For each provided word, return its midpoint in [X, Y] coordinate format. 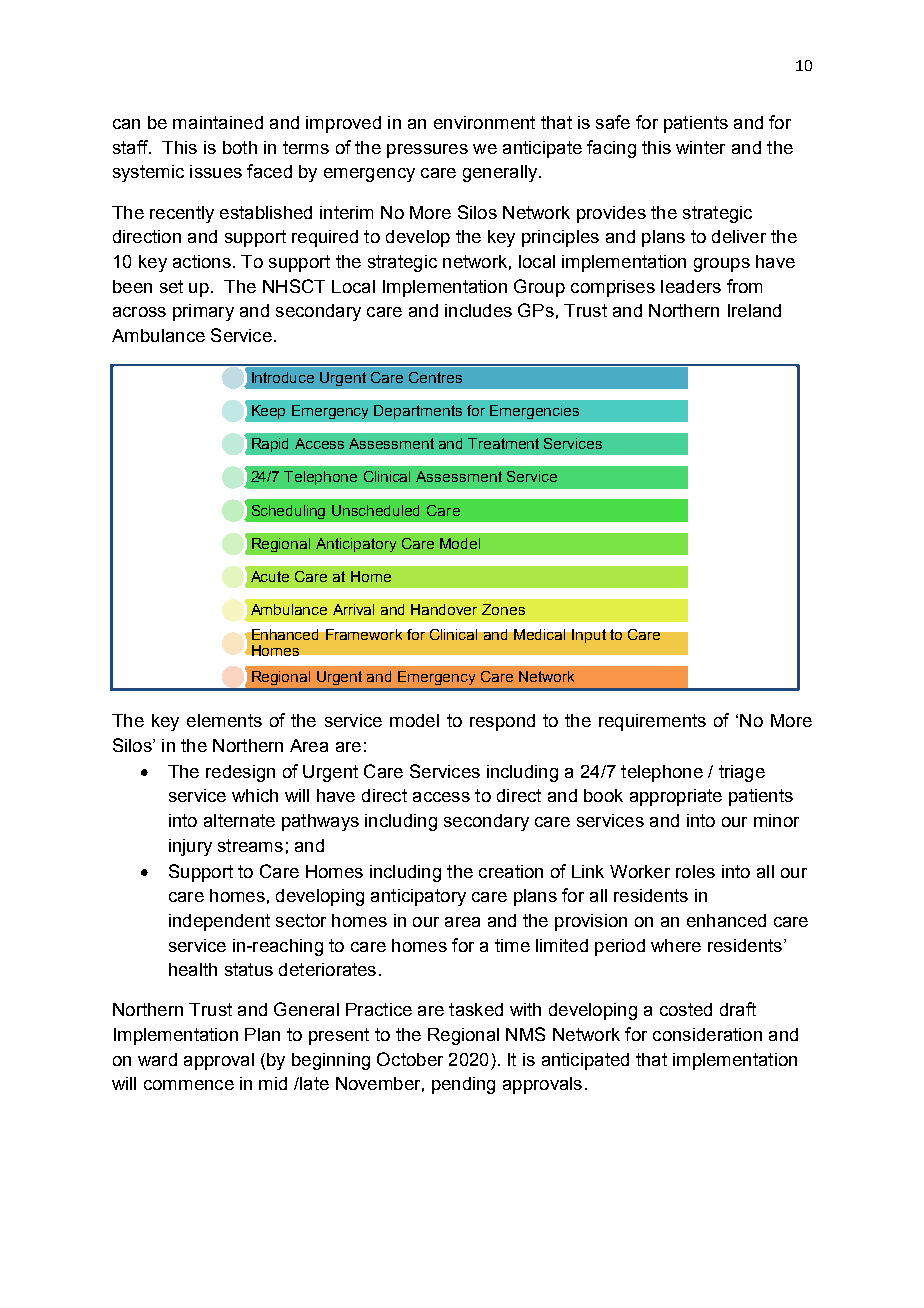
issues [216, 171]
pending [463, 1085]
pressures [427, 151]
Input [589, 636]
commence [189, 1085]
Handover [444, 609]
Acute [270, 576]
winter [700, 147]
